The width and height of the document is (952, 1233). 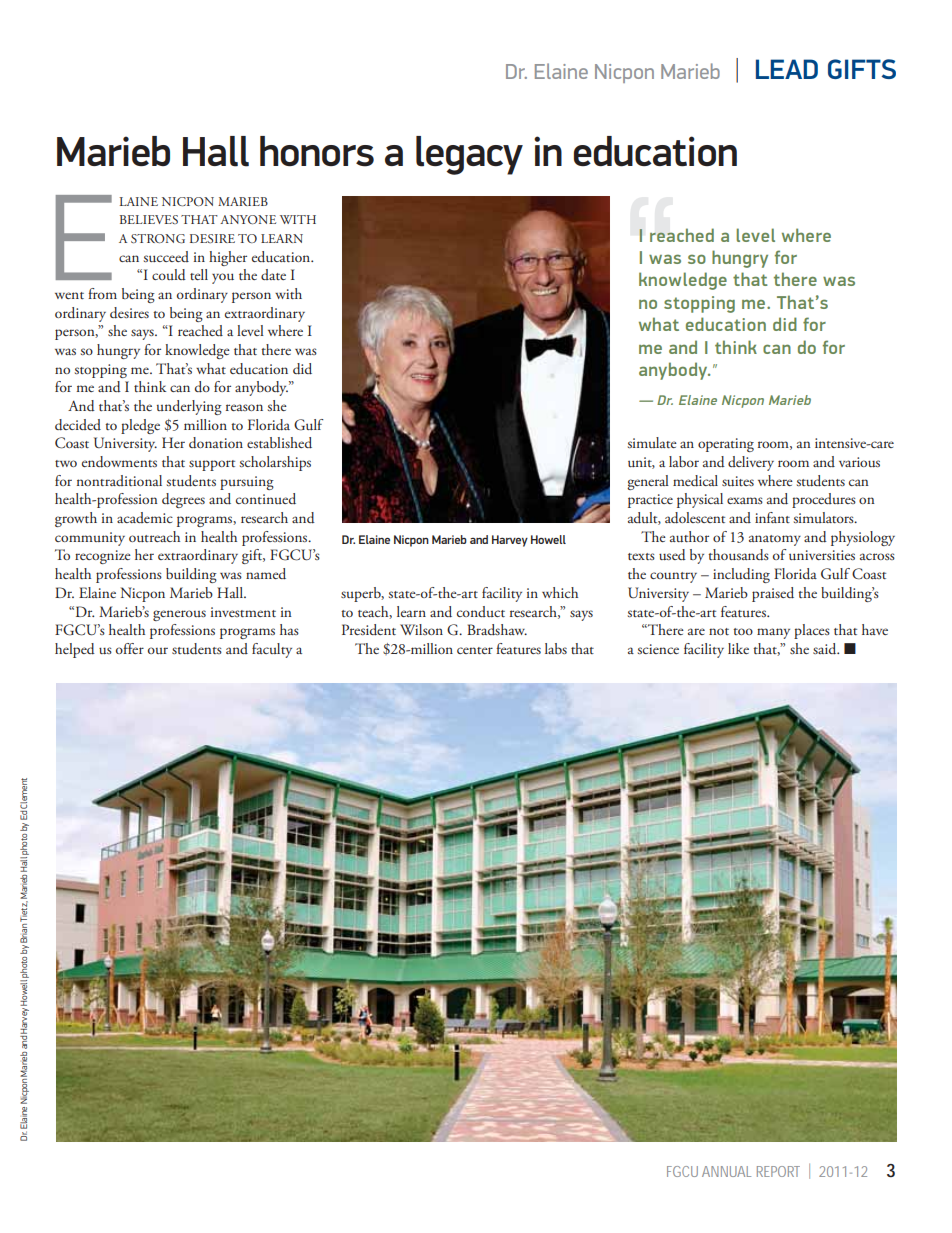 I want to click on ANNUAL, so click(x=726, y=1171).
